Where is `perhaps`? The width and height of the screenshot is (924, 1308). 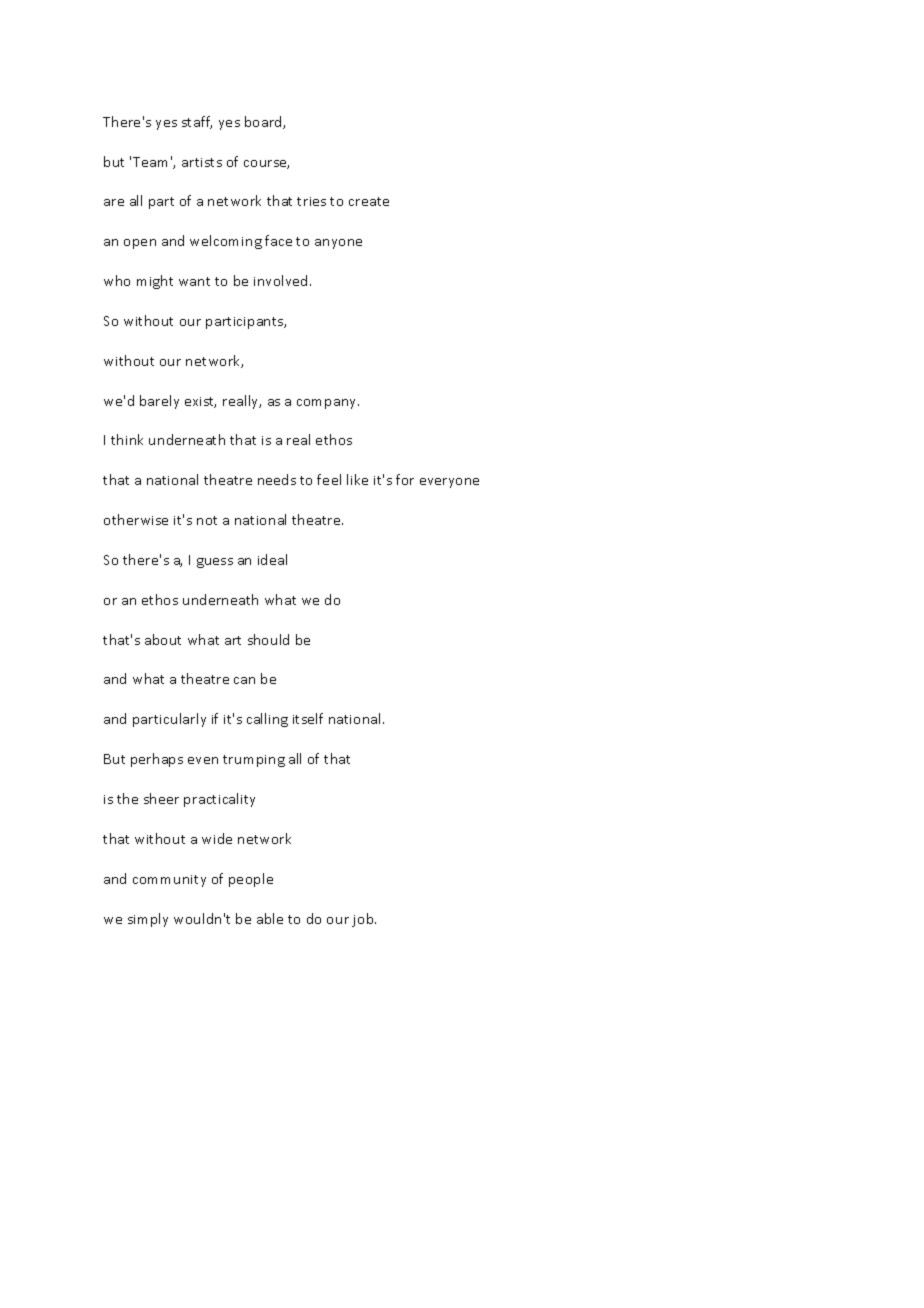
perhaps is located at coordinates (157, 760).
